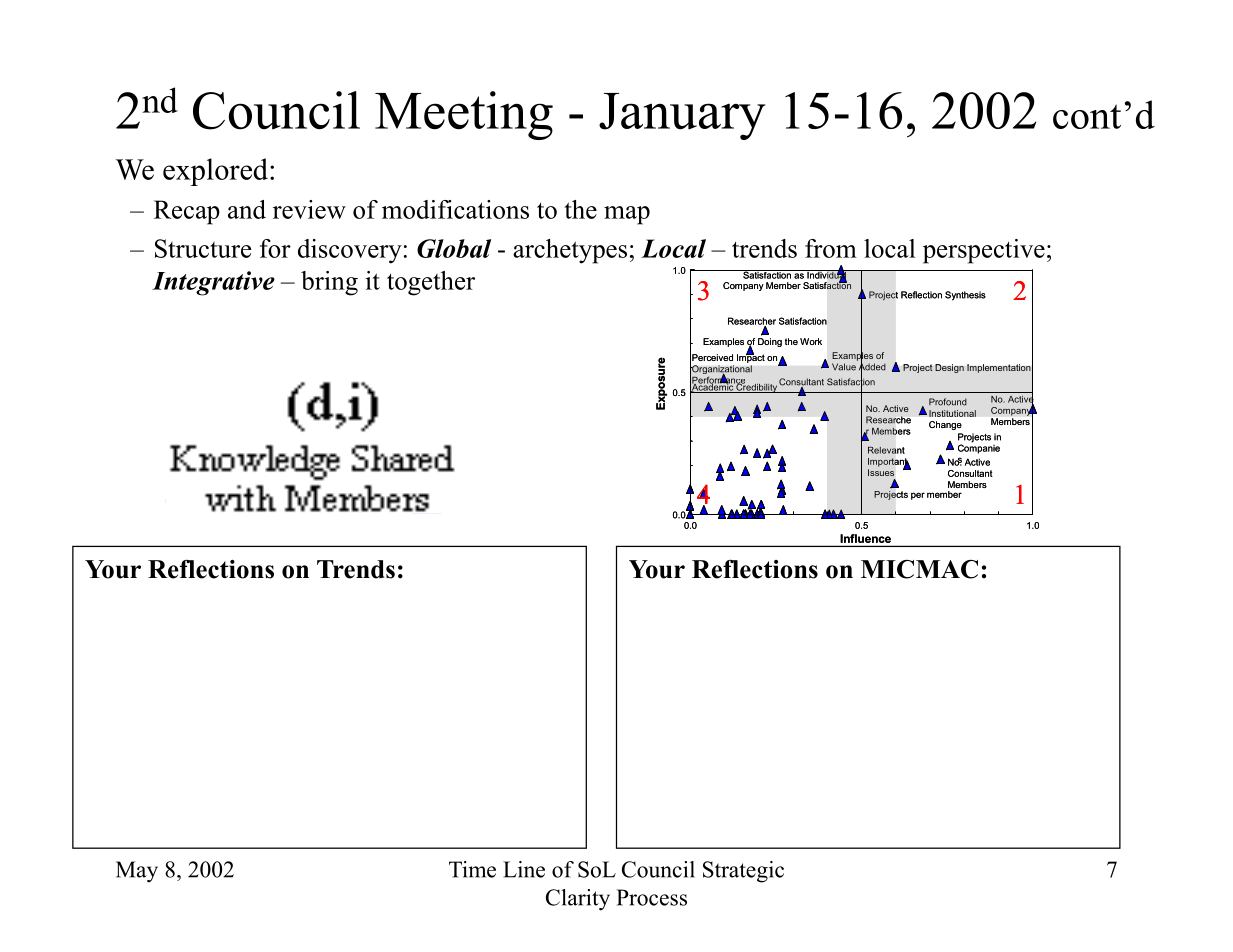  I want to click on together, so click(431, 283).
